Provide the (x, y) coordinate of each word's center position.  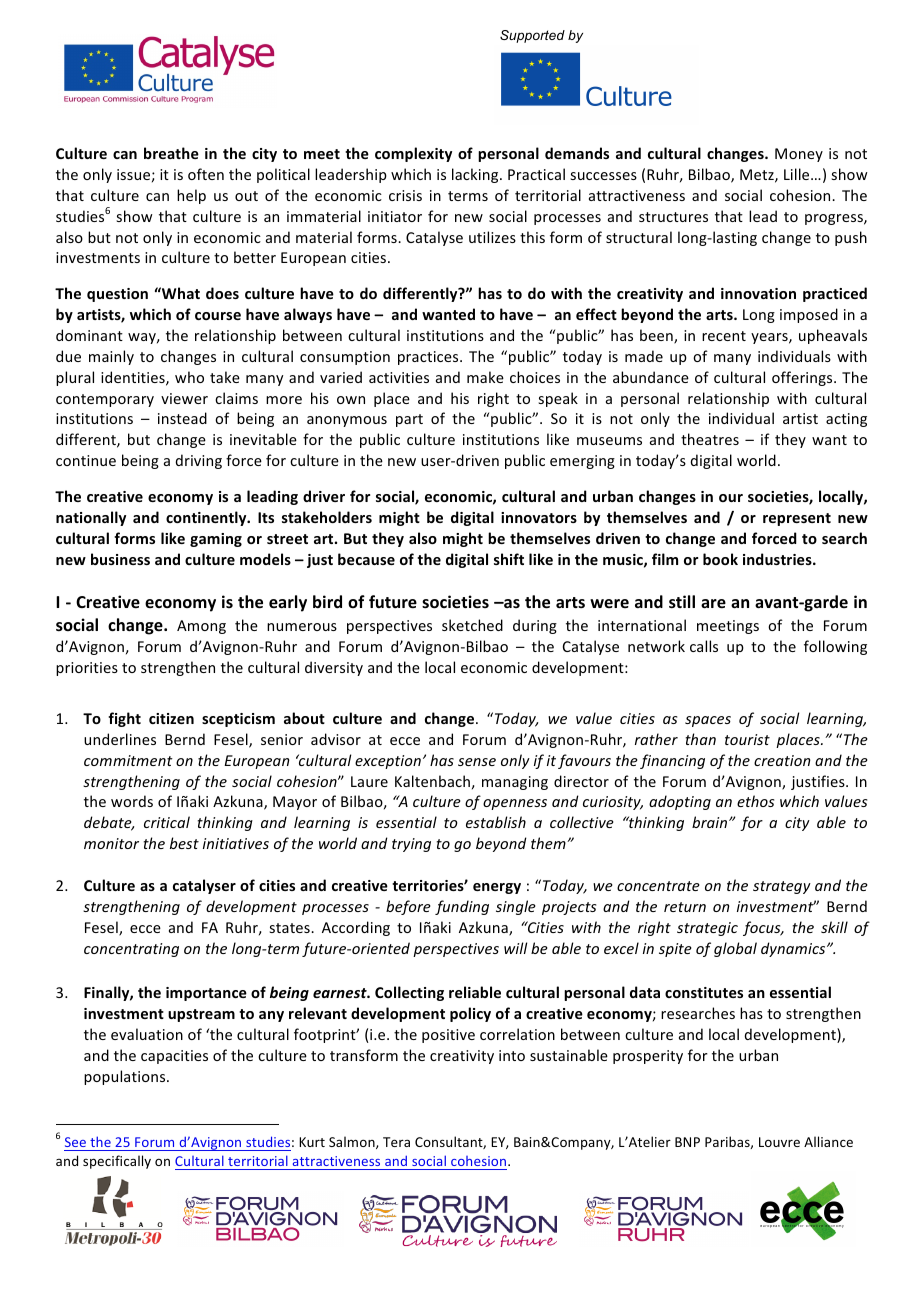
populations (126, 1077)
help (191, 196)
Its (266, 517)
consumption (345, 358)
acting (846, 420)
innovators (539, 517)
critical (167, 822)
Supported (532, 36)
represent (797, 519)
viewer (184, 398)
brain (711, 822)
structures (673, 217)
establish (496, 822)
